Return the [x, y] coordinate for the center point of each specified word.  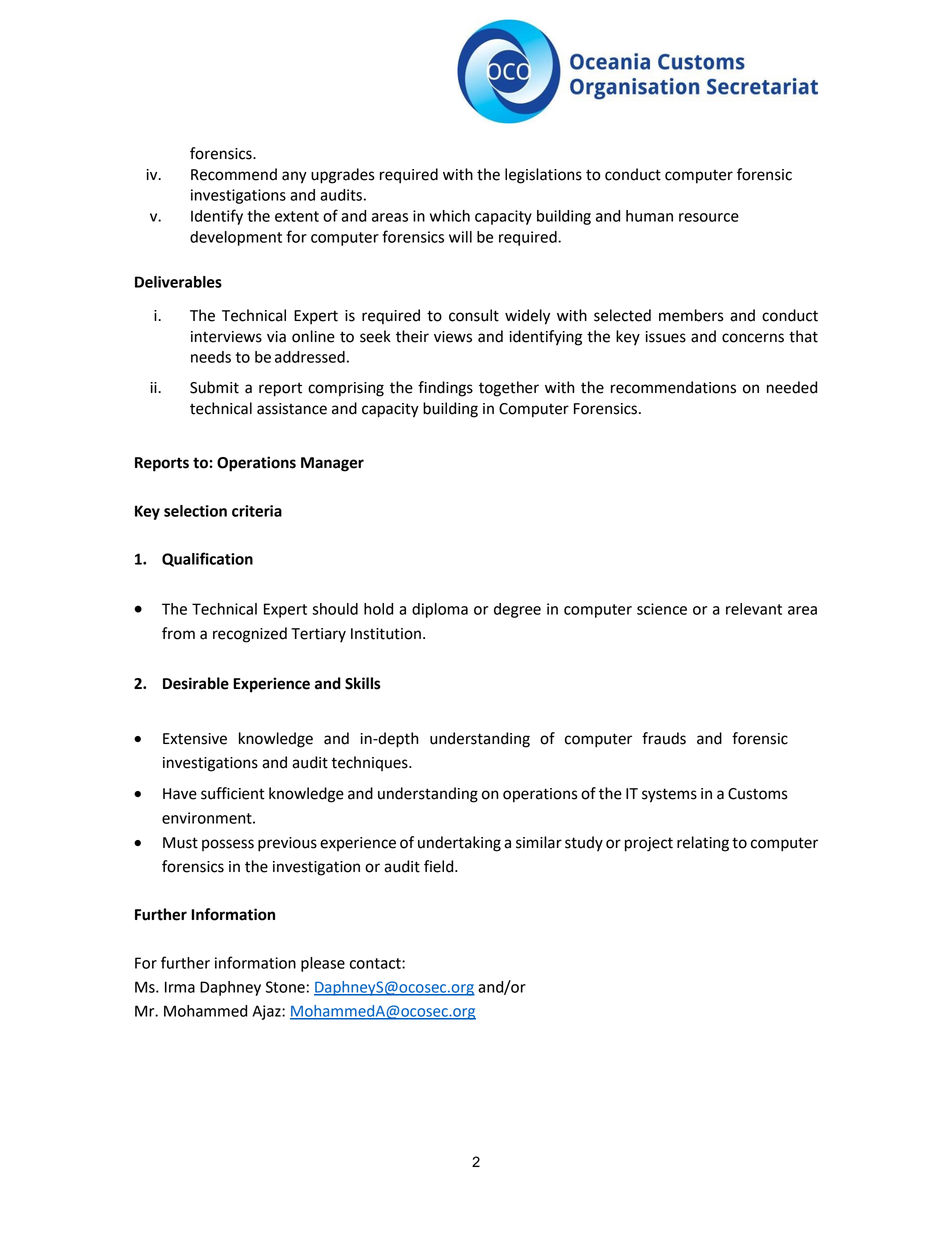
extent [297, 216]
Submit [214, 387]
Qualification [207, 559]
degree [517, 610]
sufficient [233, 793]
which [450, 216]
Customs [758, 794]
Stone [285, 987]
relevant [754, 609]
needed [792, 387]
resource [709, 217]
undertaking [459, 844]
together [509, 389]
